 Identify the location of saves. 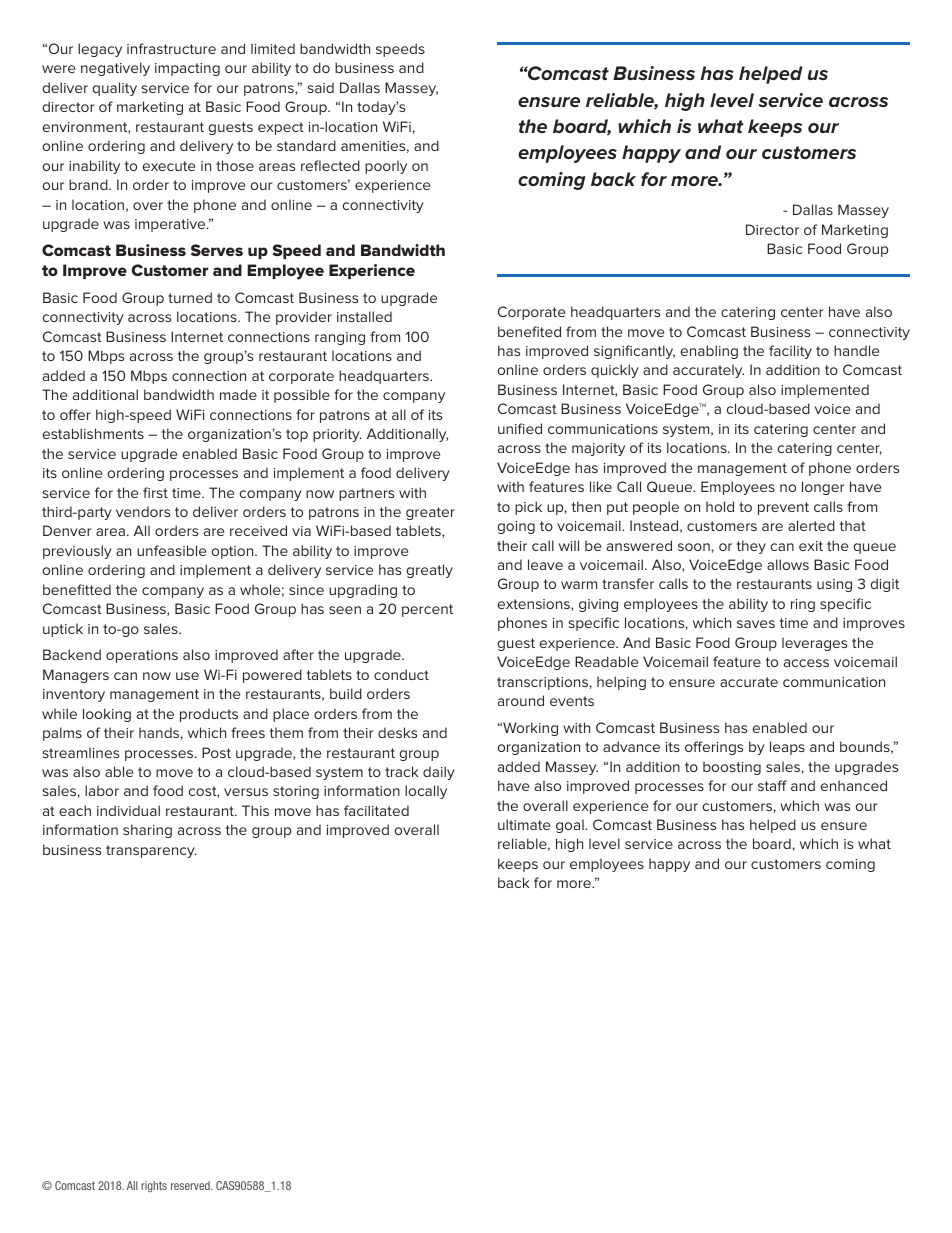
(756, 624).
